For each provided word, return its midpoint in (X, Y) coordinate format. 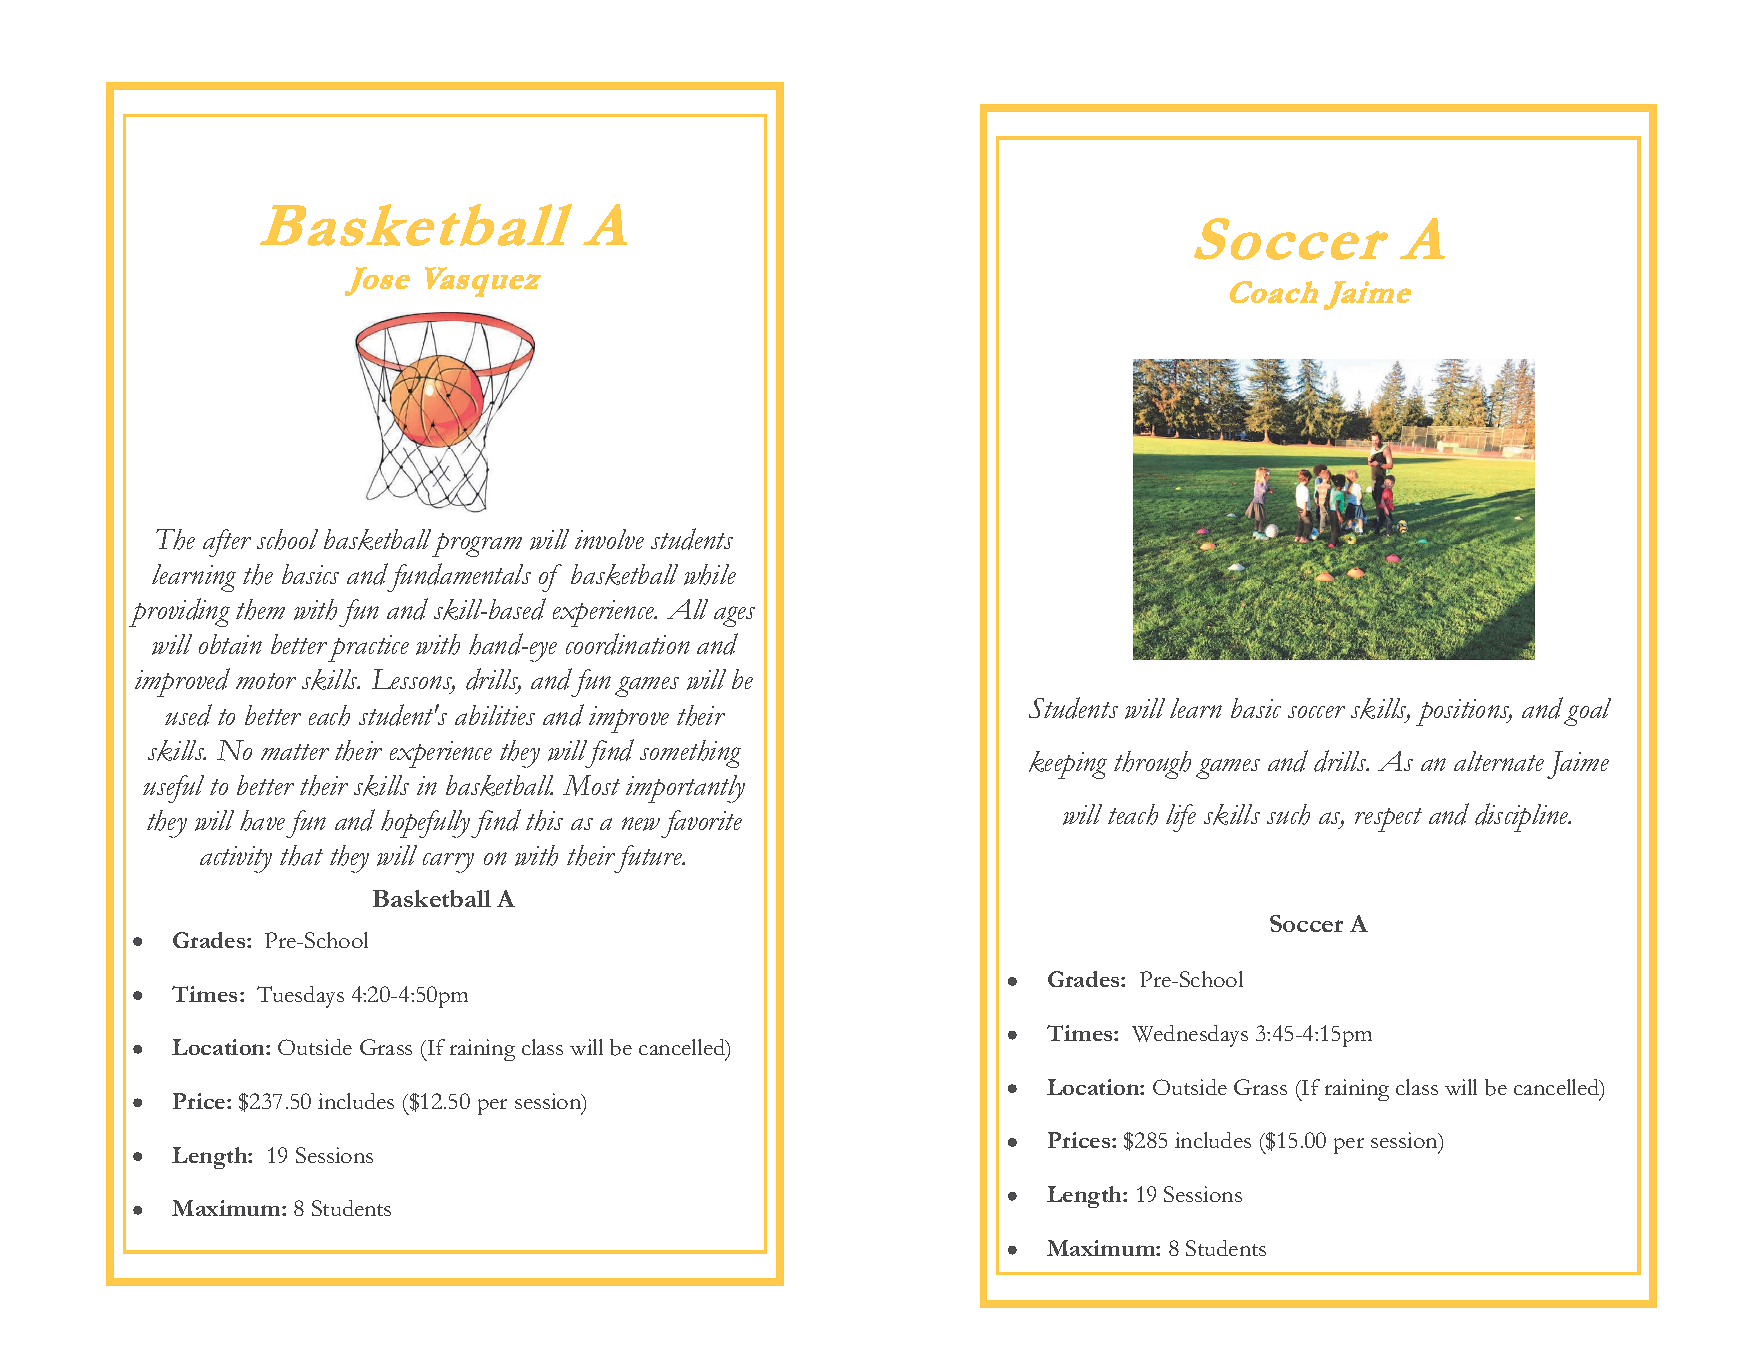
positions (1464, 712)
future (649, 859)
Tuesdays (300, 997)
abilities (495, 715)
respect (1388, 820)
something (690, 754)
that (301, 855)
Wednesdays (1190, 1036)
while (710, 574)
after (227, 543)
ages (734, 616)
